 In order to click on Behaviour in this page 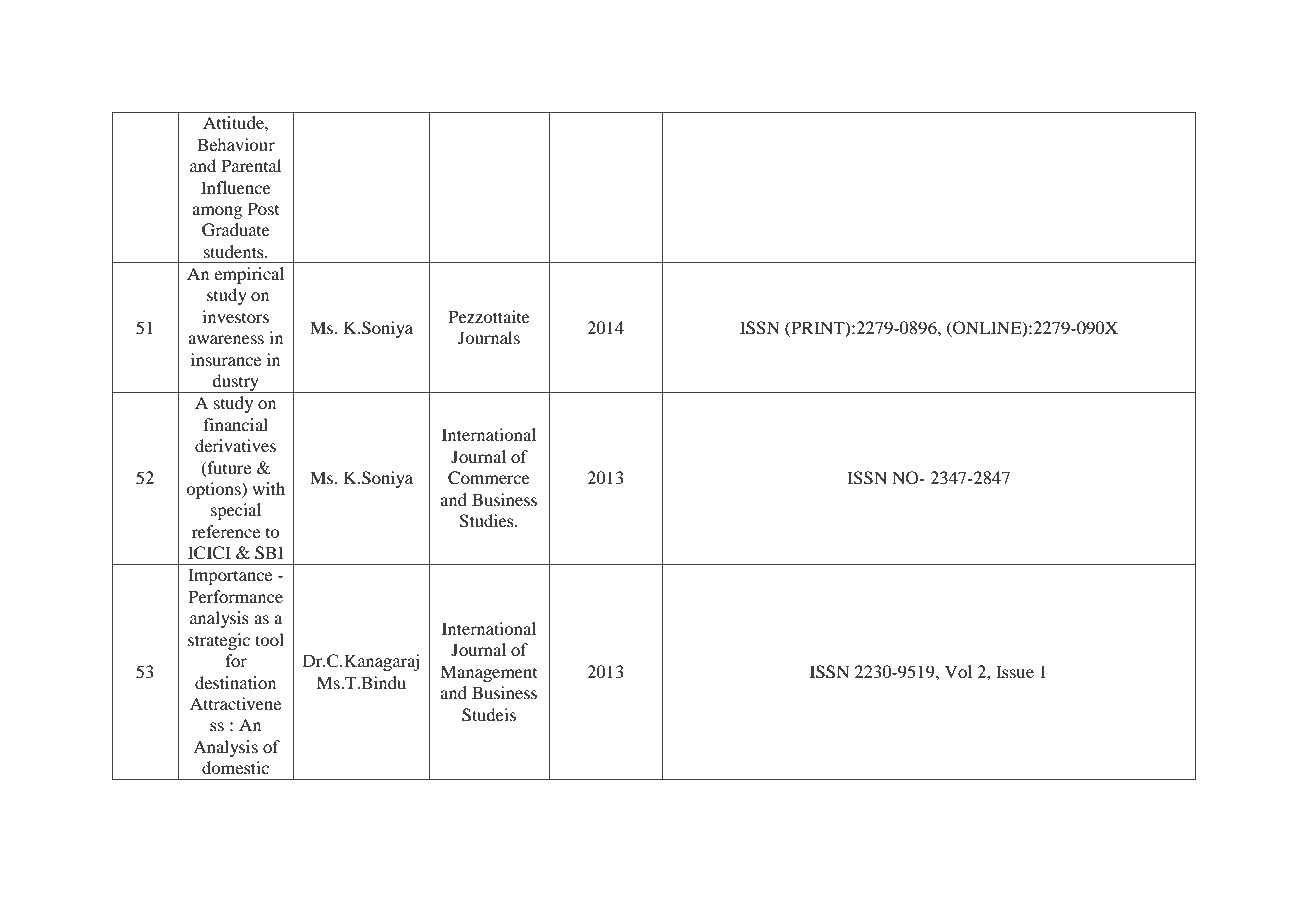, I will do `click(236, 144)`.
